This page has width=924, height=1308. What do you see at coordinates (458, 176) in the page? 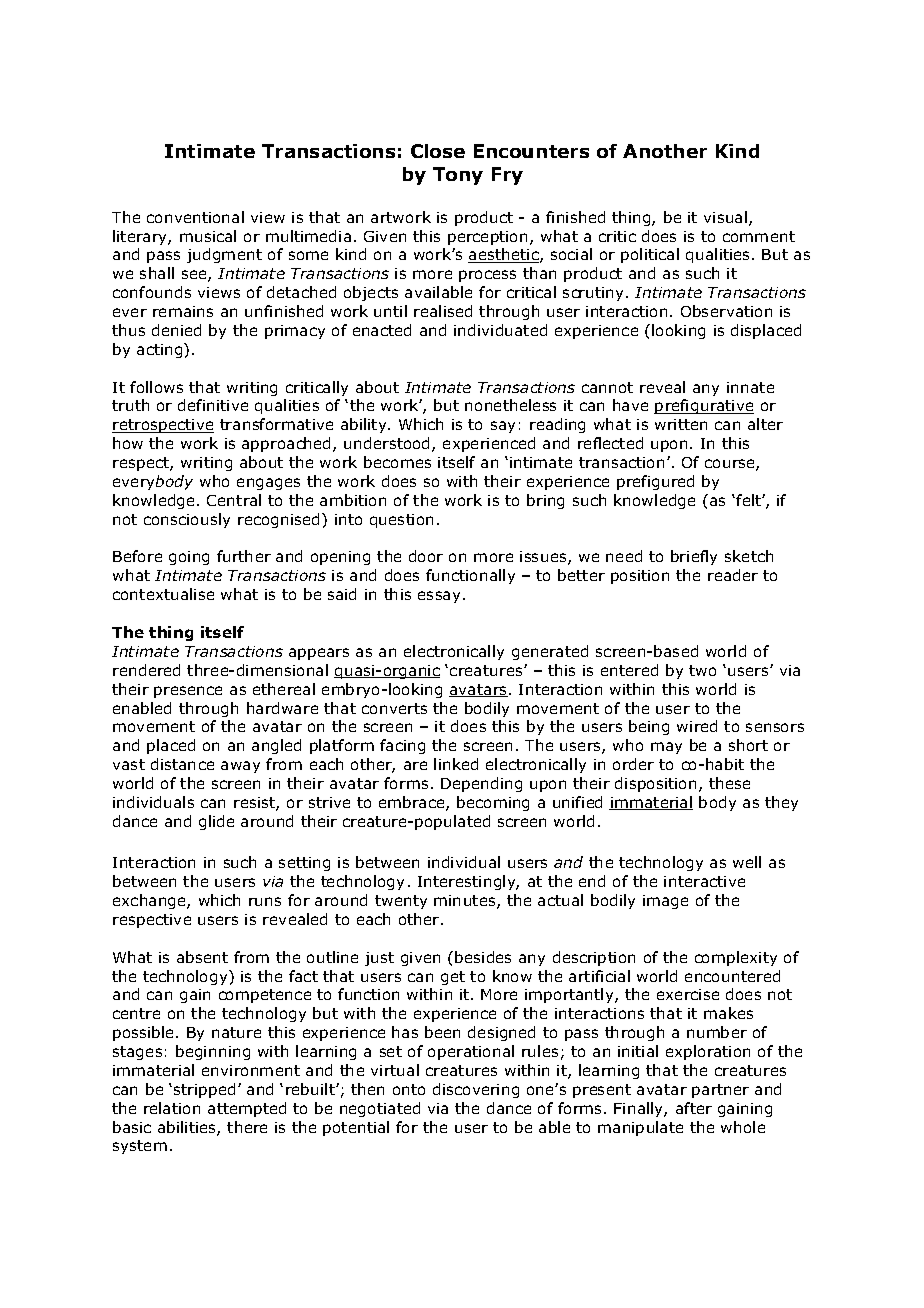
I see `Tony` at bounding box center [458, 176].
